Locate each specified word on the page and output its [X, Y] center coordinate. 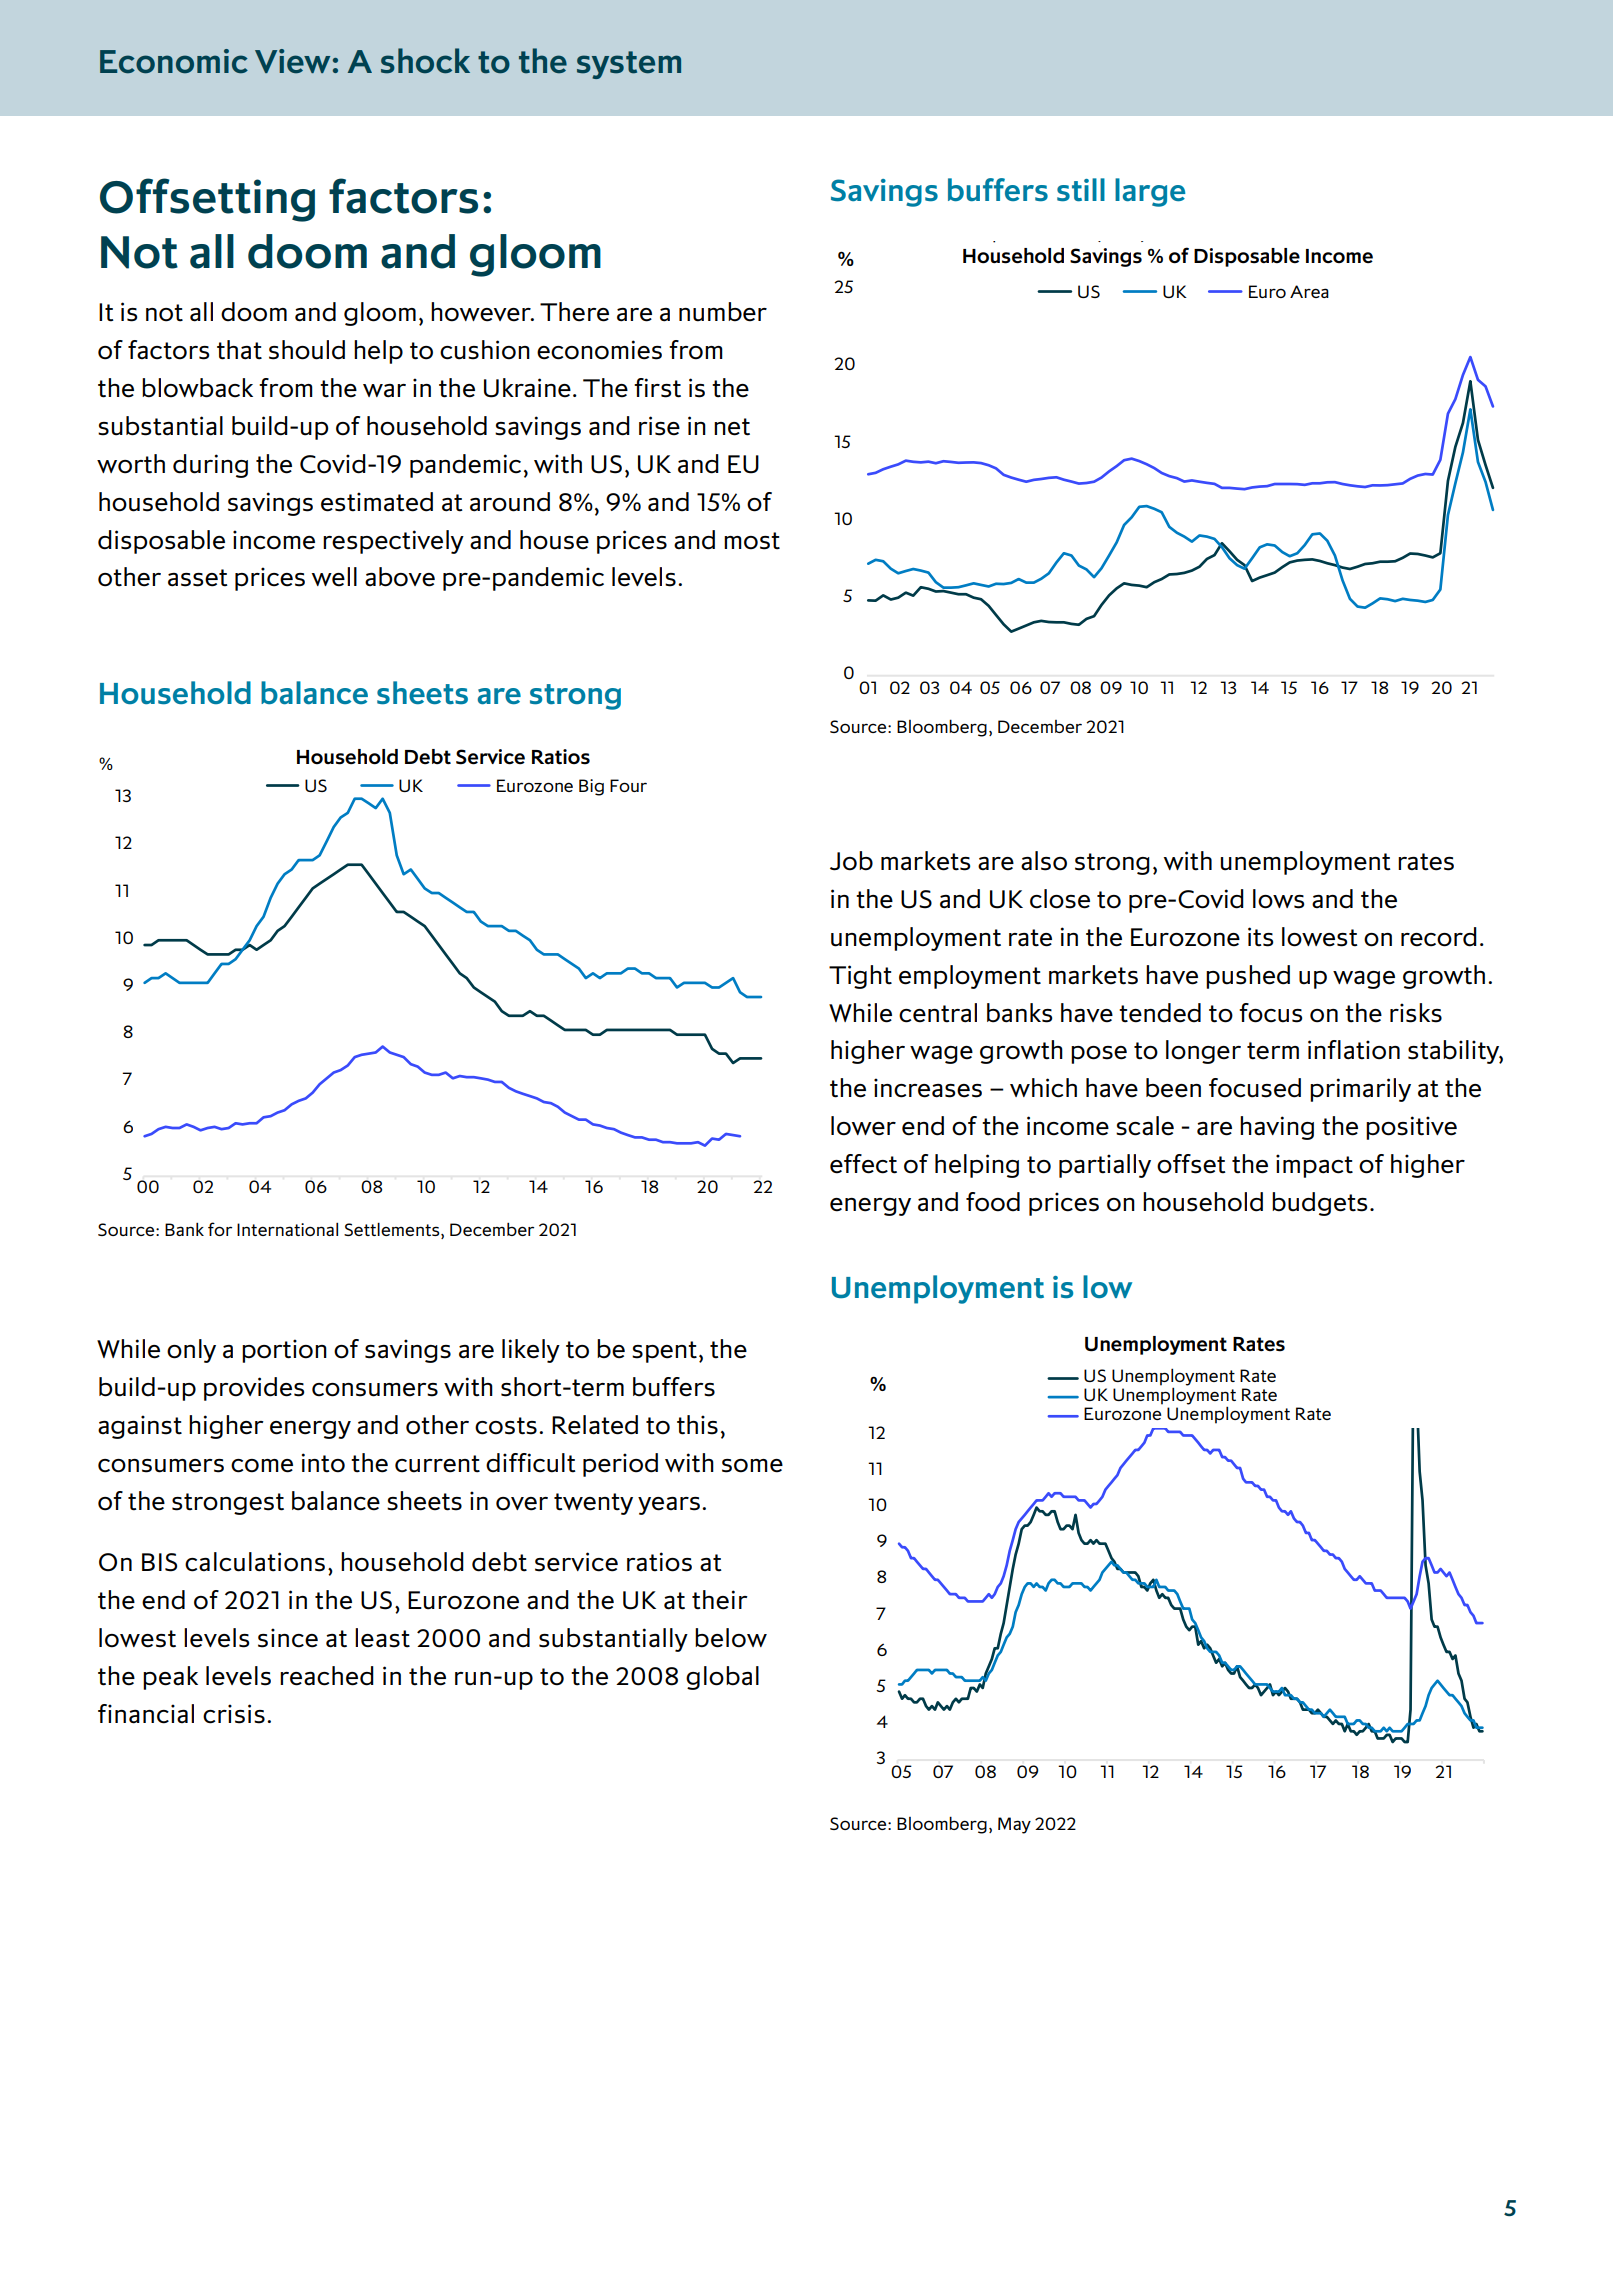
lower [863, 1126]
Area [1309, 291]
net [732, 427]
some [752, 1466]
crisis [234, 1714]
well [334, 577]
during [210, 466]
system [629, 65]
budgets [1319, 1204]
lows [1278, 899]
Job [851, 861]
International [287, 1229]
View [292, 61]
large [1150, 192]
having [1277, 1128]
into [323, 1463]
